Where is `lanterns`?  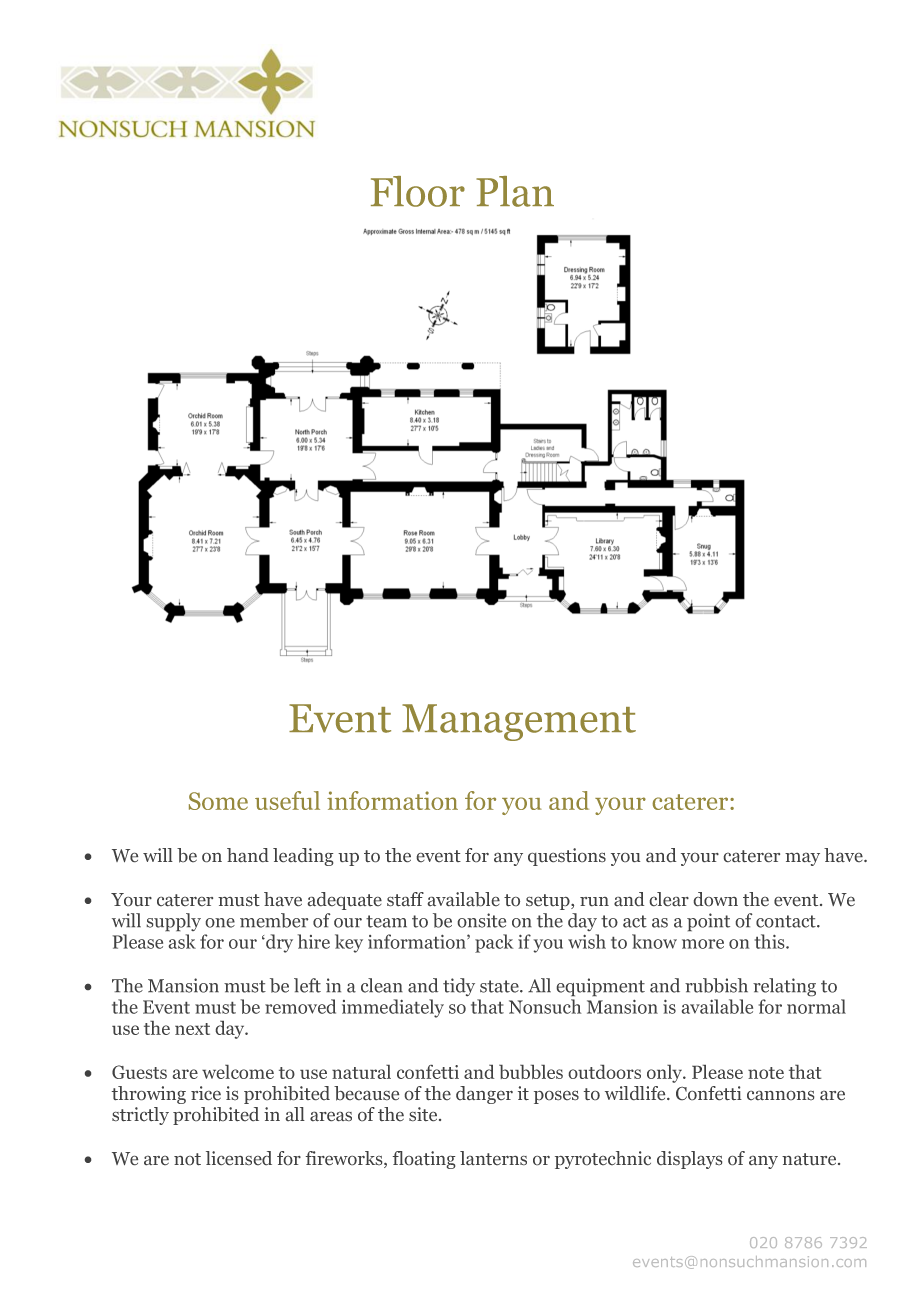 lanterns is located at coordinates (493, 1158).
